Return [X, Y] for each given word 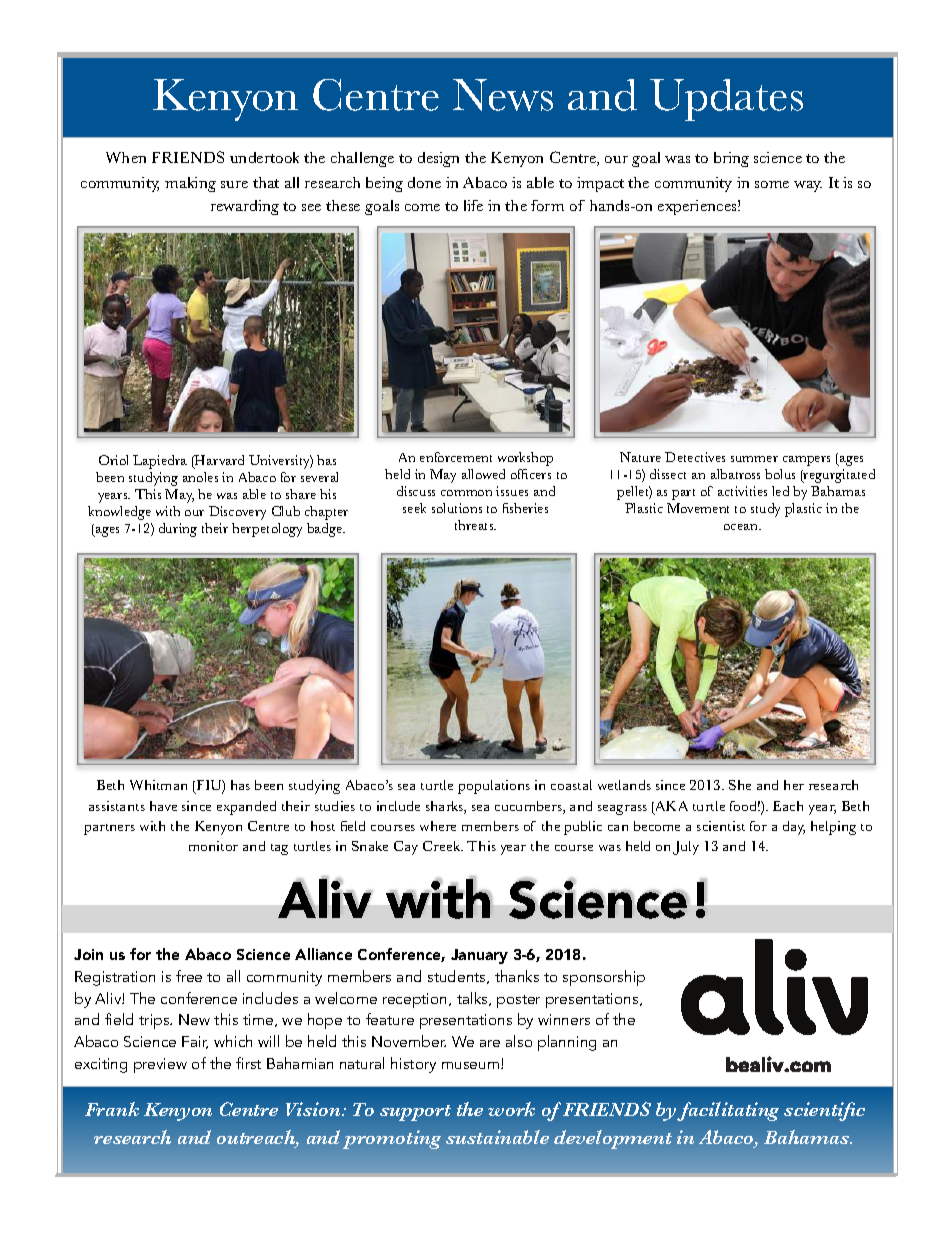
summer [754, 459]
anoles [200, 477]
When [126, 157]
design [438, 159]
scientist [721, 826]
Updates [726, 100]
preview [160, 1065]
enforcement [456, 457]
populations [494, 787]
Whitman [158, 785]
